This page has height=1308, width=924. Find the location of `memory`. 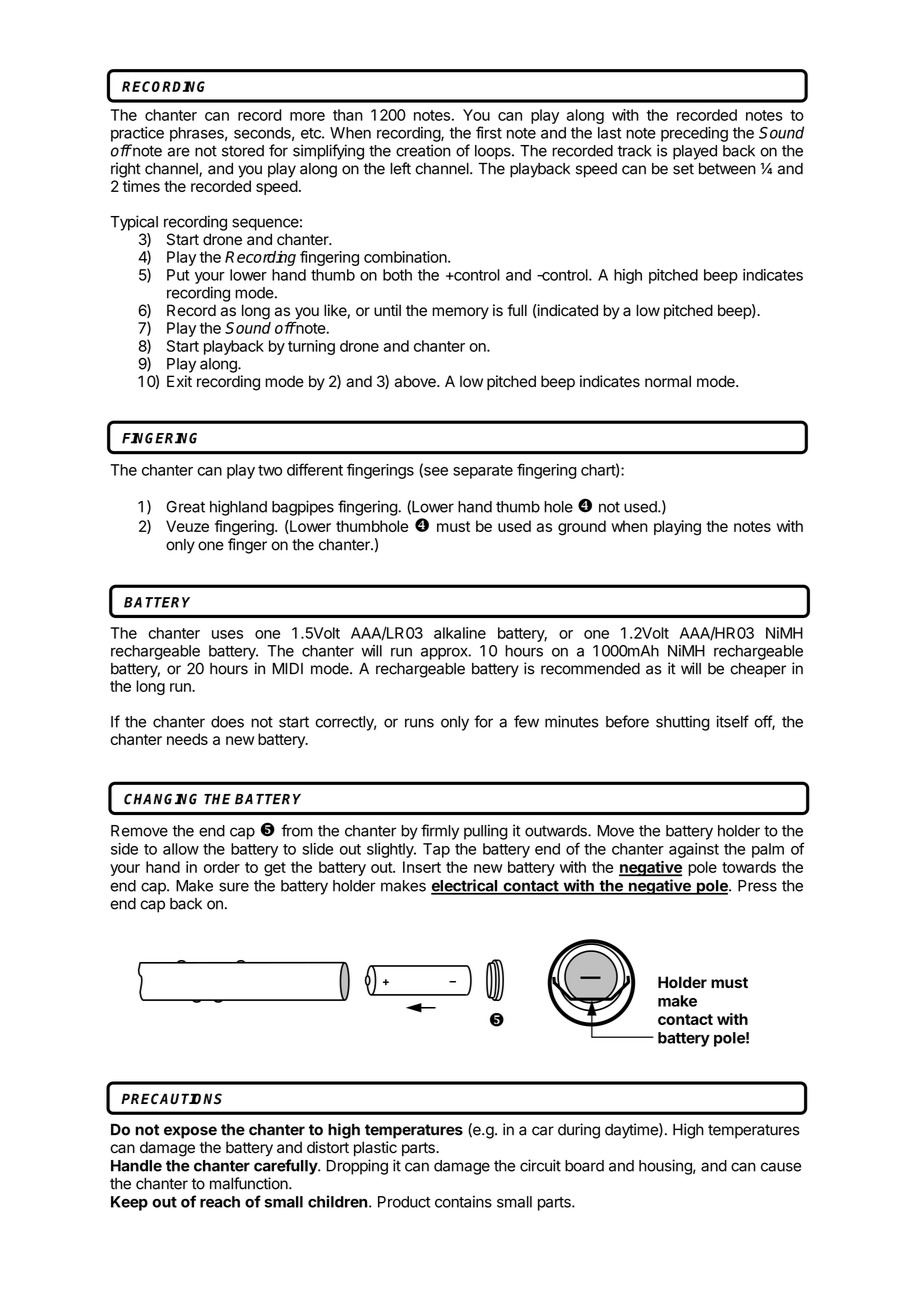

memory is located at coordinates (460, 313).
